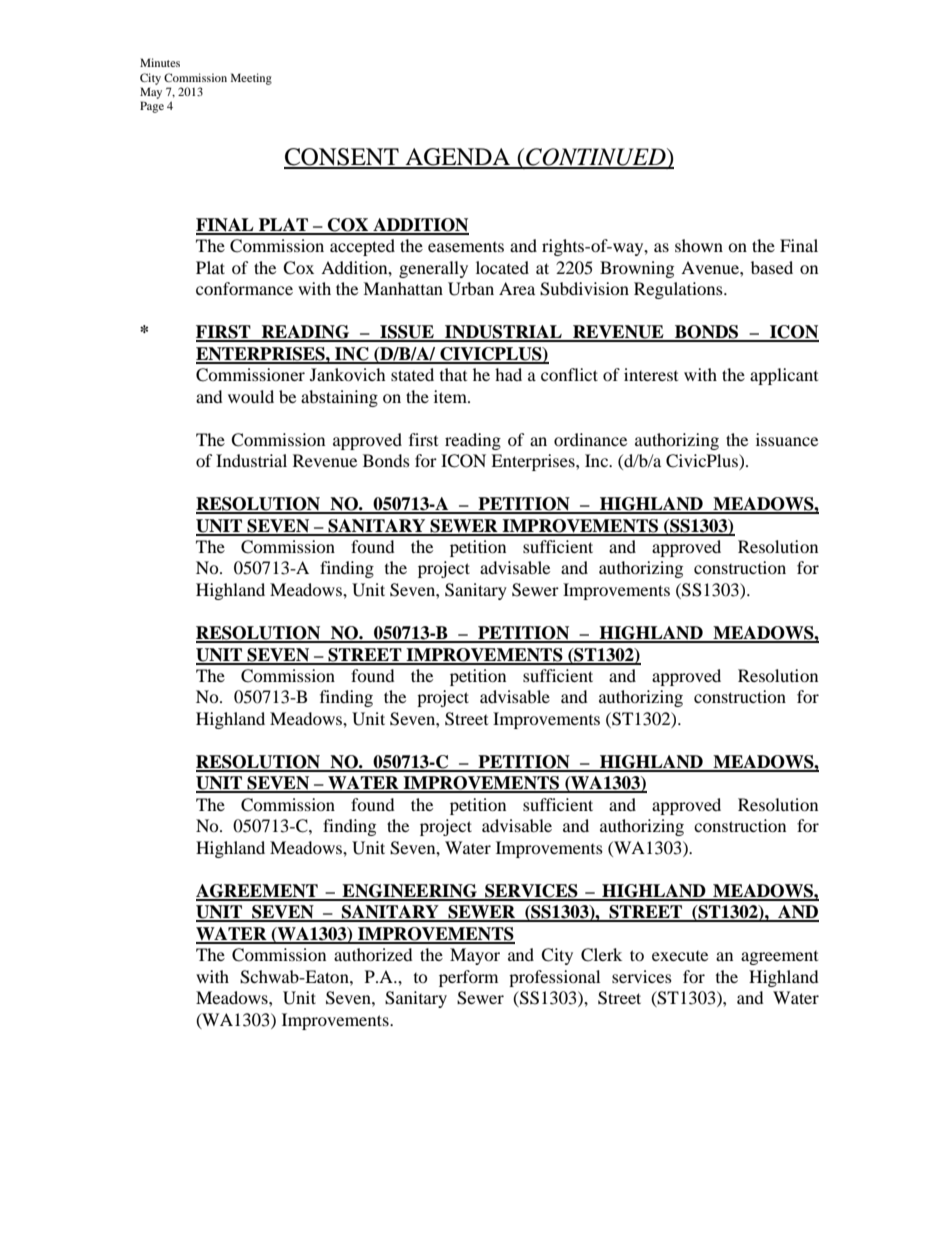 The height and width of the screenshot is (1233, 952). What do you see at coordinates (590, 439) in the screenshot?
I see `ordinance` at bounding box center [590, 439].
